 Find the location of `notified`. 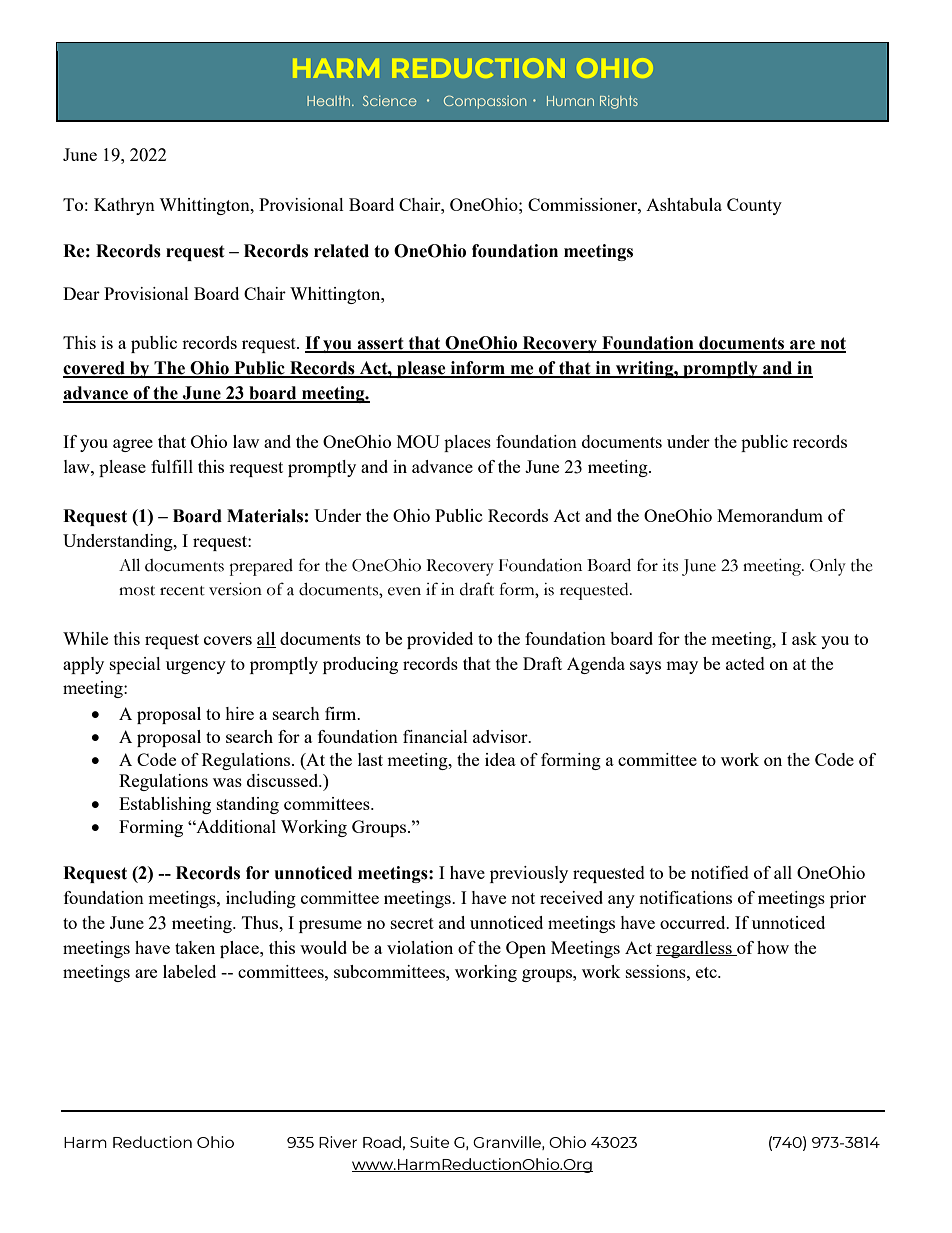

notified is located at coordinates (720, 872).
